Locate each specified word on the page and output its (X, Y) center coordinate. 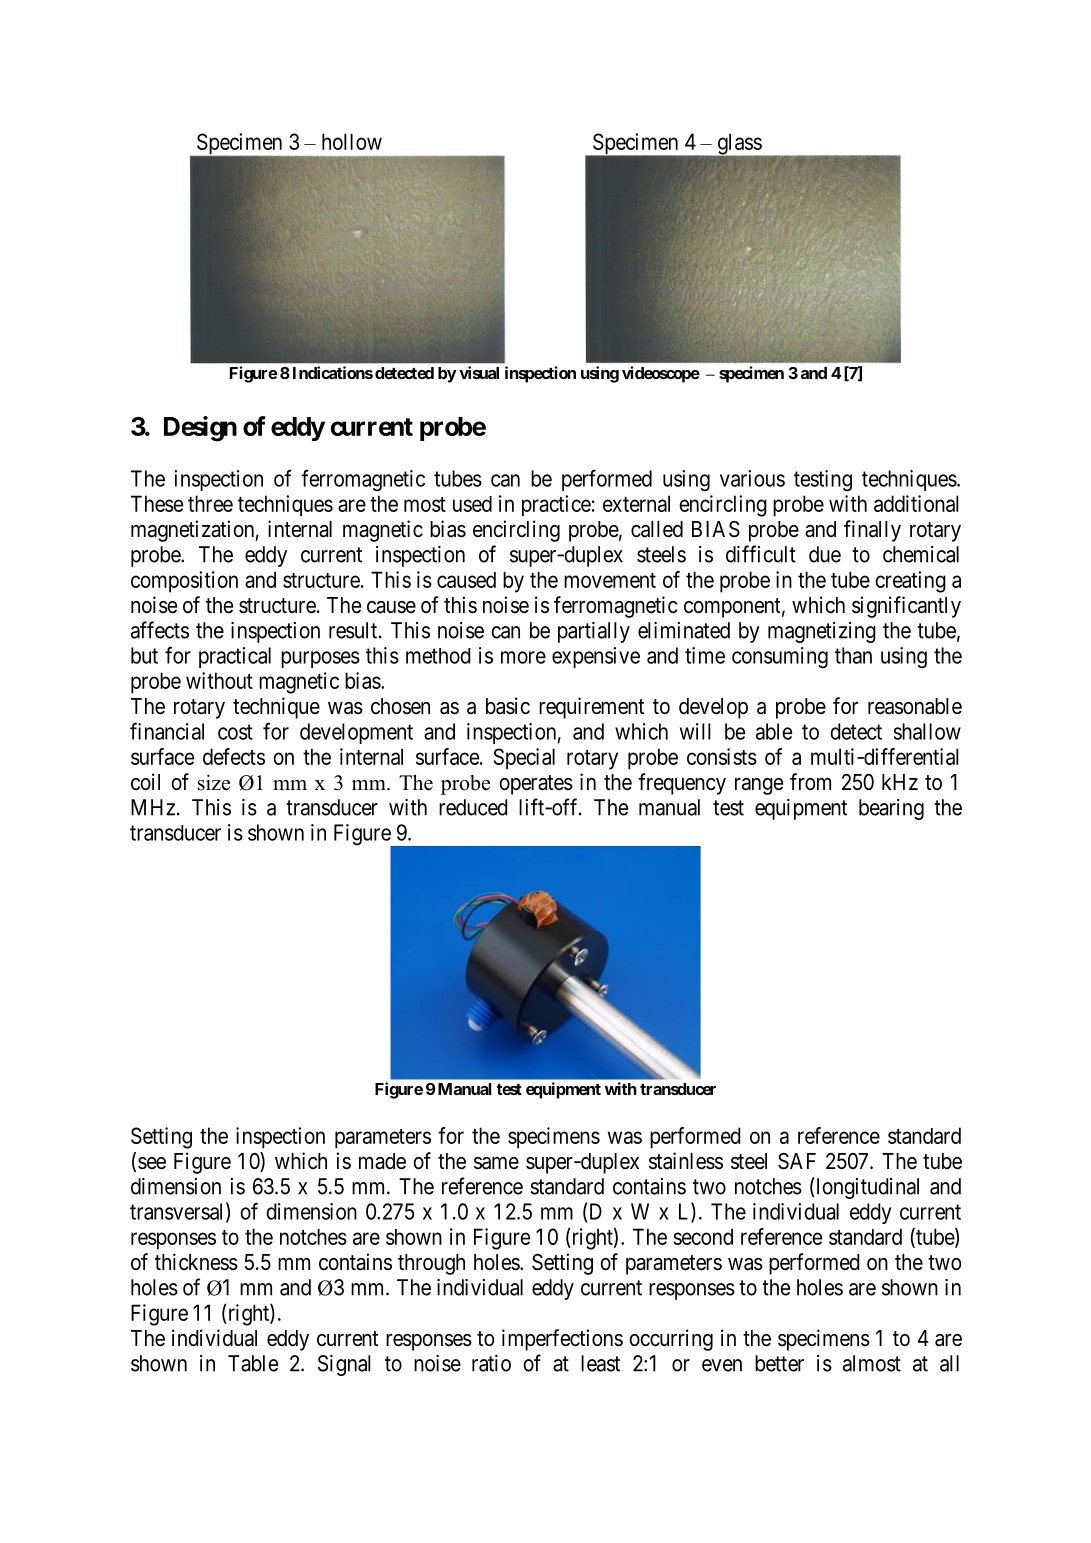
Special (524, 759)
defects (234, 756)
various (752, 478)
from (810, 781)
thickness (196, 1262)
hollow (352, 141)
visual (479, 372)
